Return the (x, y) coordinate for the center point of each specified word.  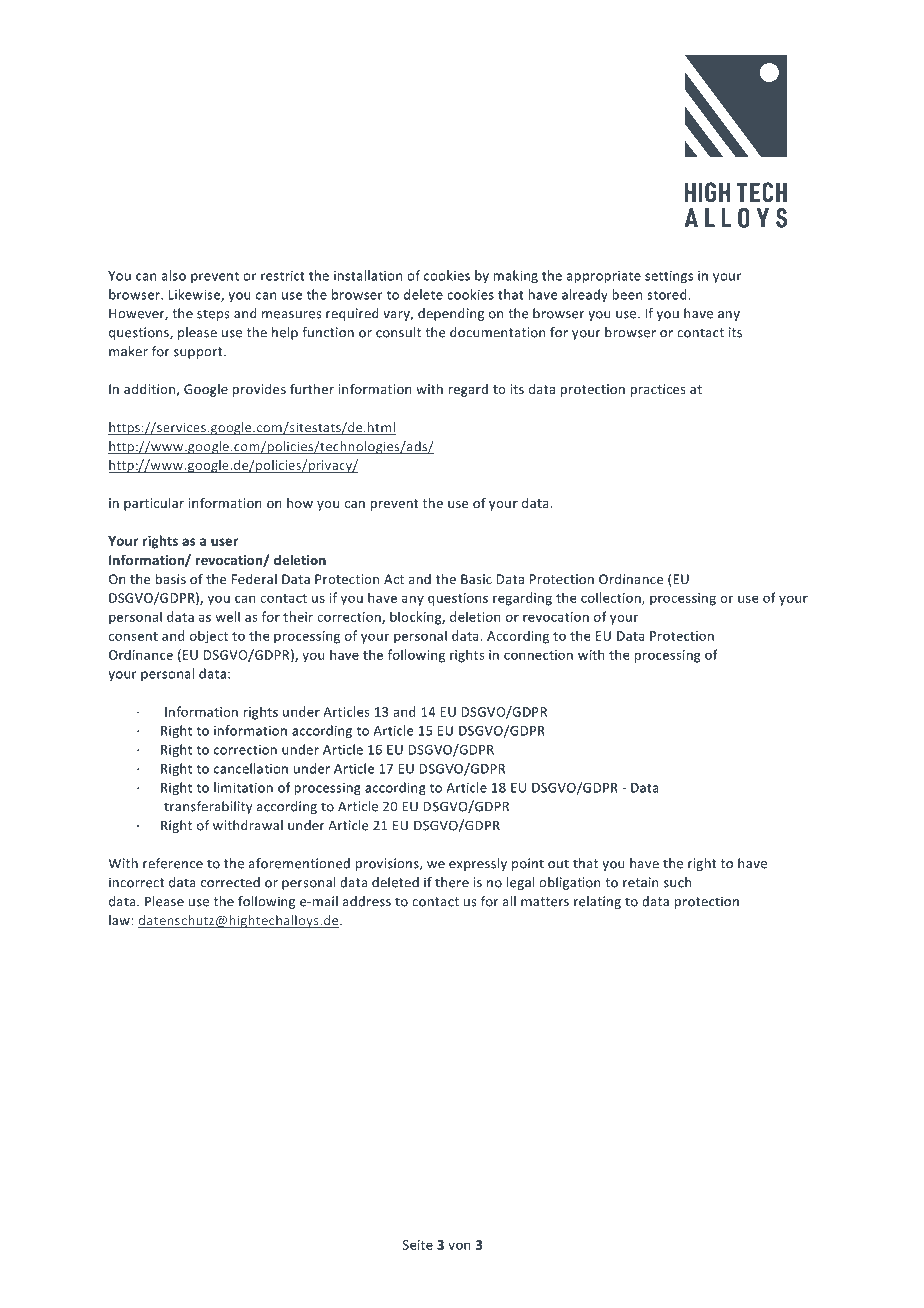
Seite (417, 1245)
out (558, 864)
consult (398, 332)
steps (213, 315)
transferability (208, 807)
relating (597, 902)
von (459, 1246)
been (627, 294)
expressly (478, 864)
